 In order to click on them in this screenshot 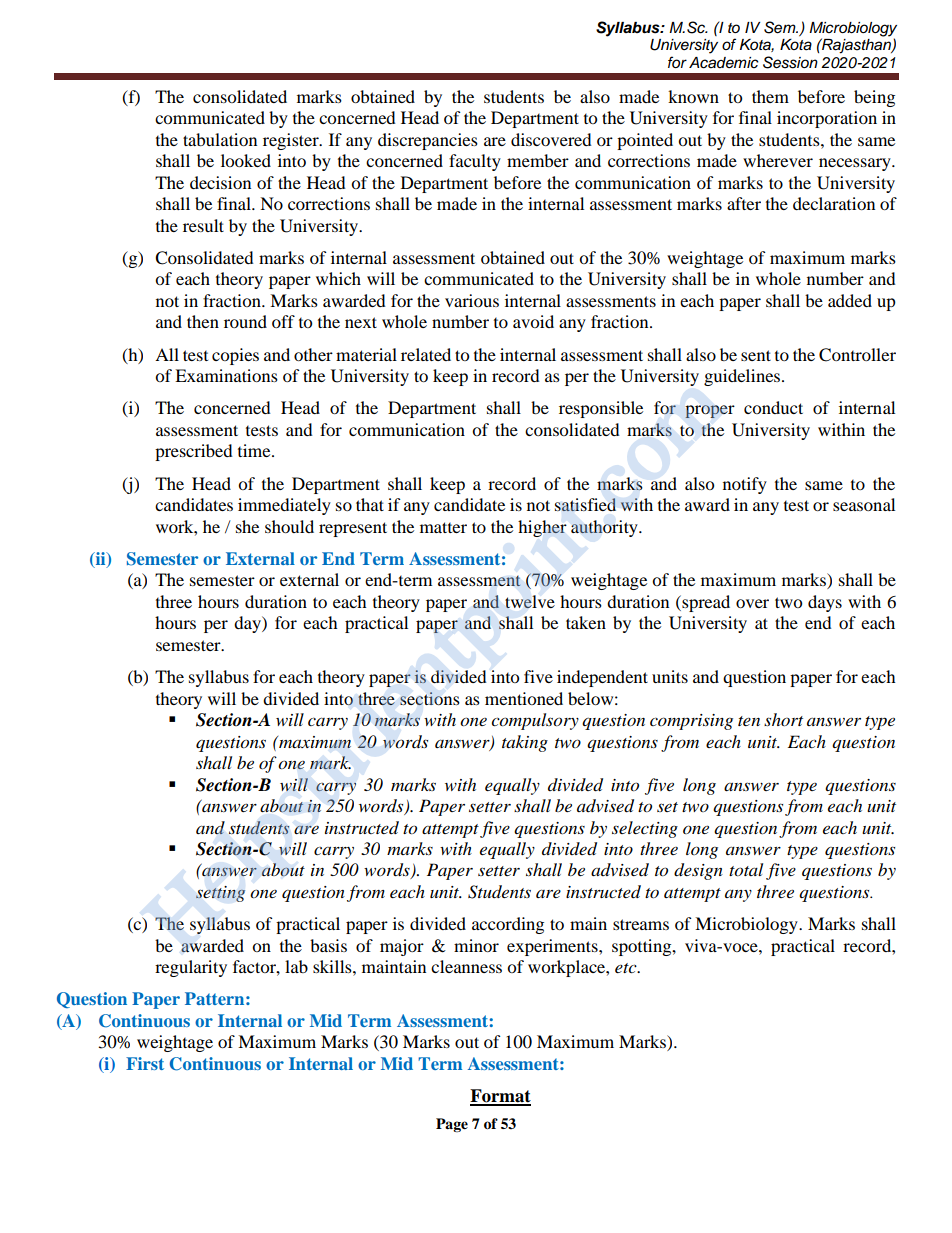, I will do `click(770, 96)`.
